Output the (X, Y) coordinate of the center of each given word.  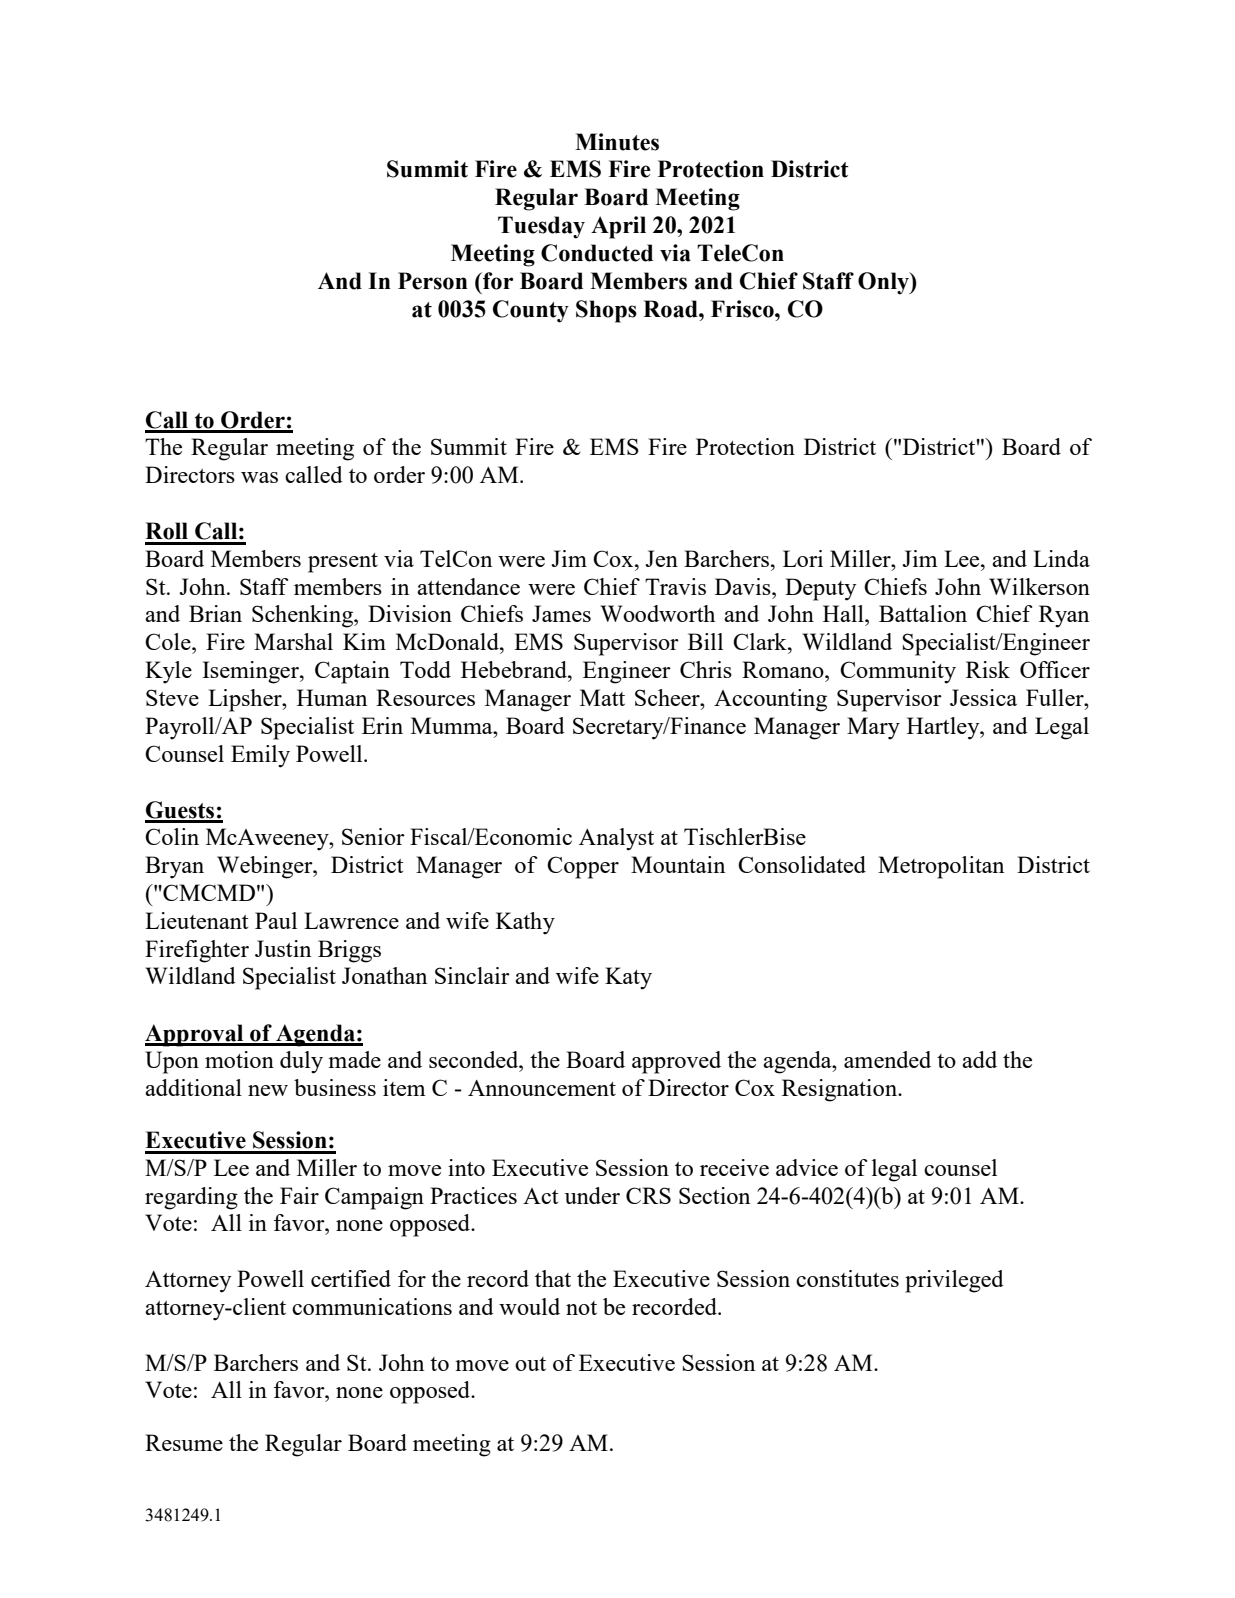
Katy (628, 978)
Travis (675, 586)
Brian (215, 613)
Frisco (743, 309)
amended (887, 1059)
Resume (184, 1442)
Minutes (617, 142)
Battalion (923, 613)
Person (433, 281)
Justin (283, 948)
